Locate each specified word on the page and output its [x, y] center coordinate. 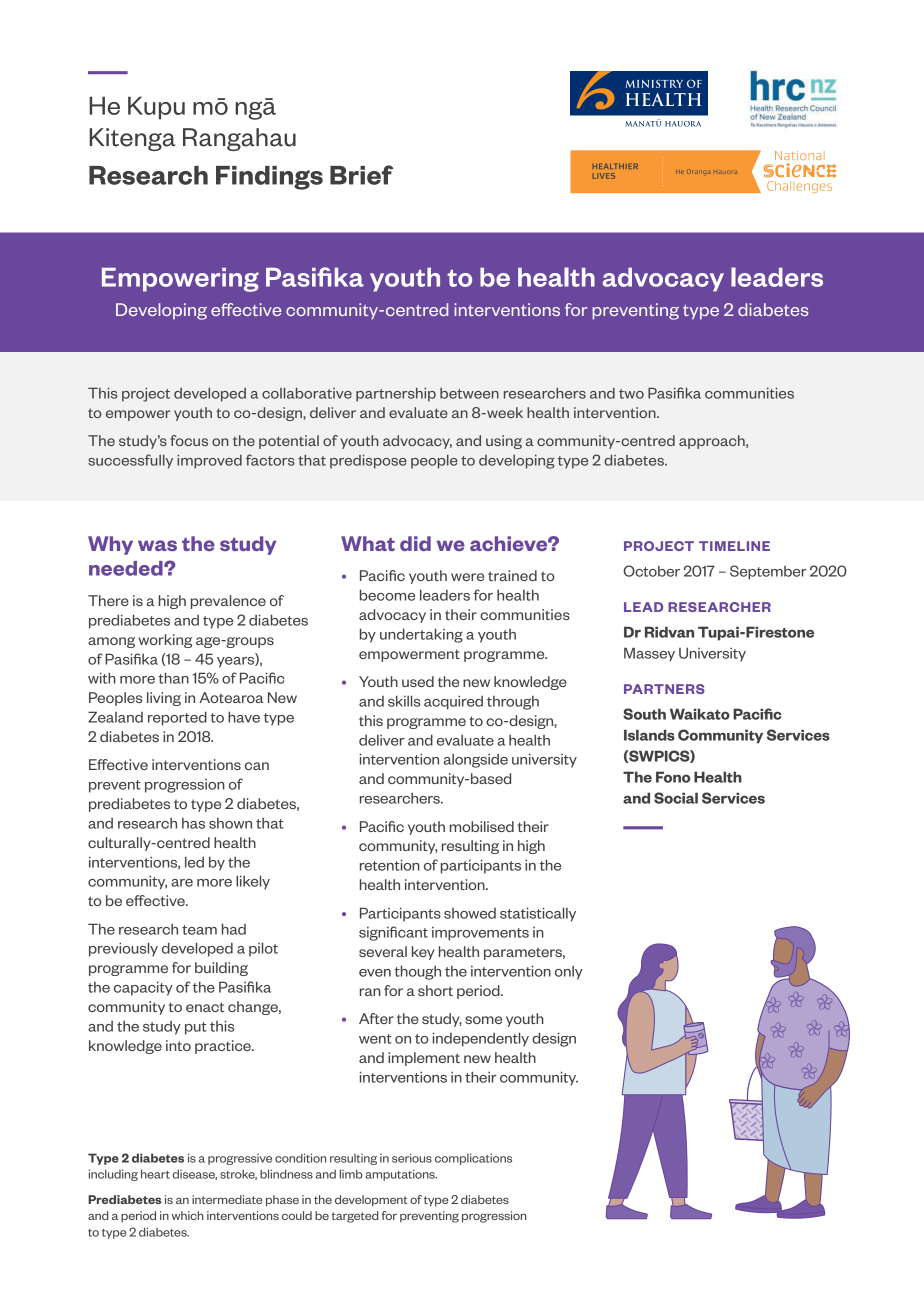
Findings [269, 178]
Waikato [700, 714]
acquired [453, 702]
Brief [361, 175]
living [164, 699]
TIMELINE [734, 546]
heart [155, 1174]
